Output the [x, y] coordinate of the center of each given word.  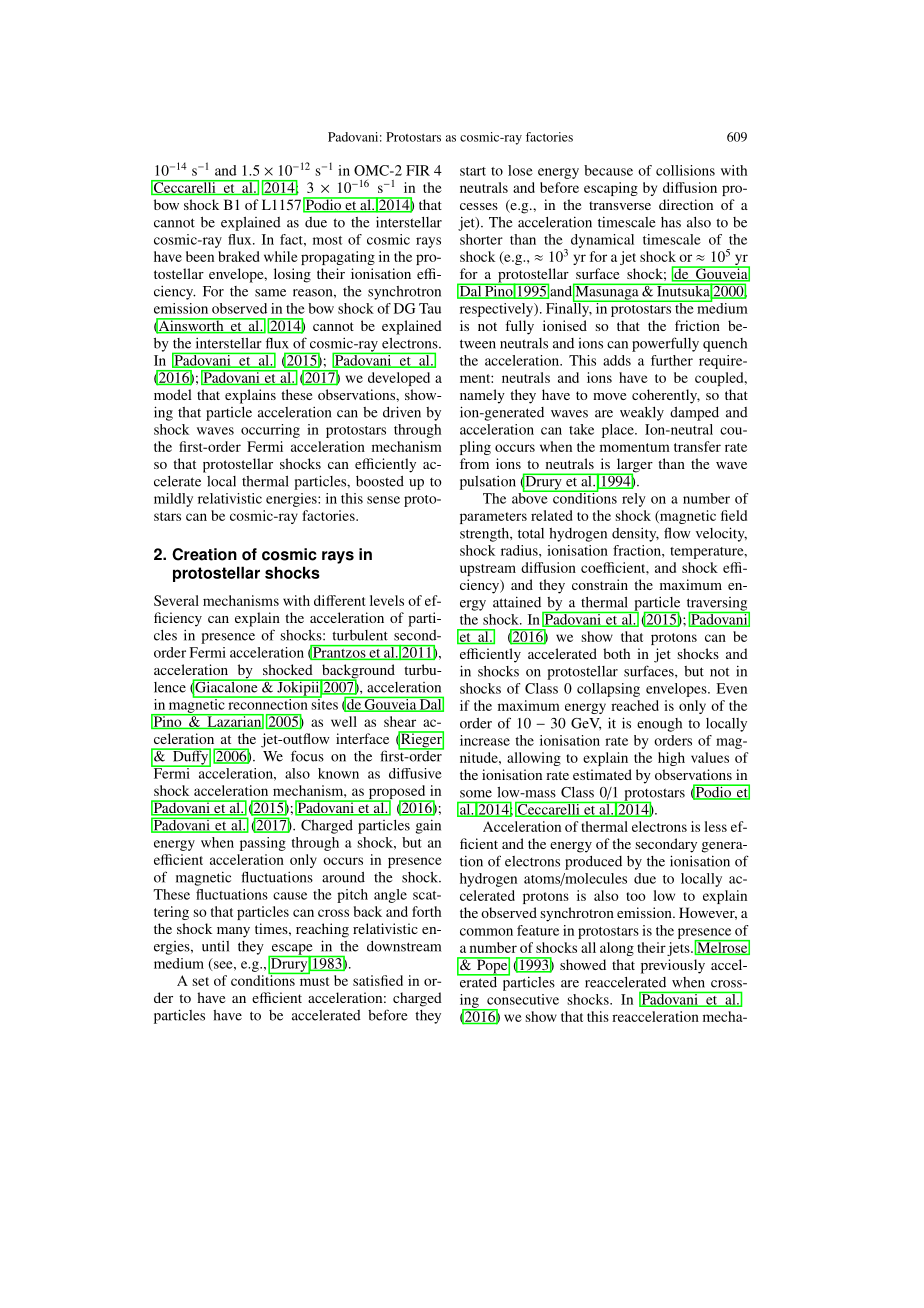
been [200, 256]
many [233, 932]
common [486, 932]
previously [673, 966]
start [473, 171]
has [671, 222]
